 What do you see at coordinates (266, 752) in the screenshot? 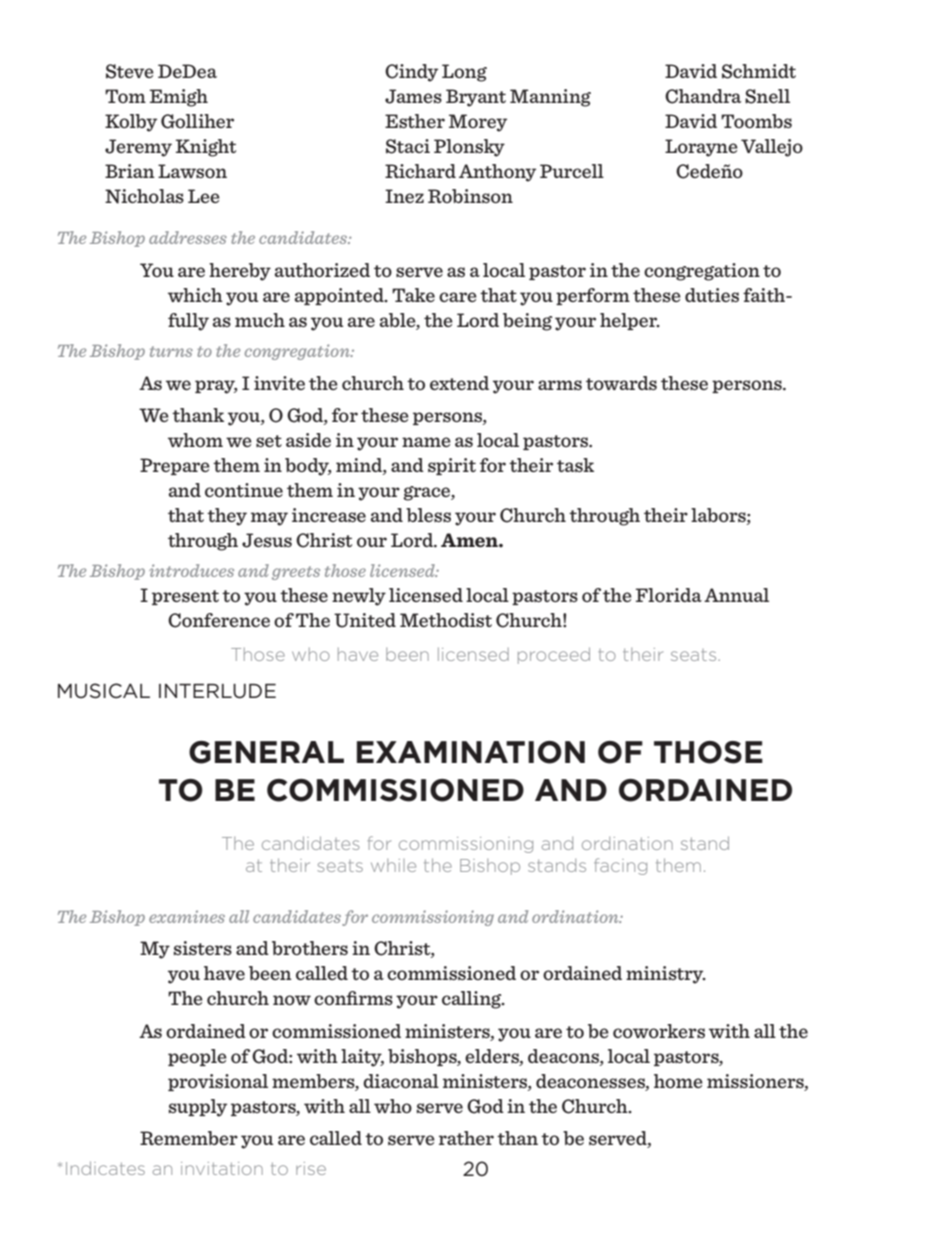
I see `GENERAL` at bounding box center [266, 752].
